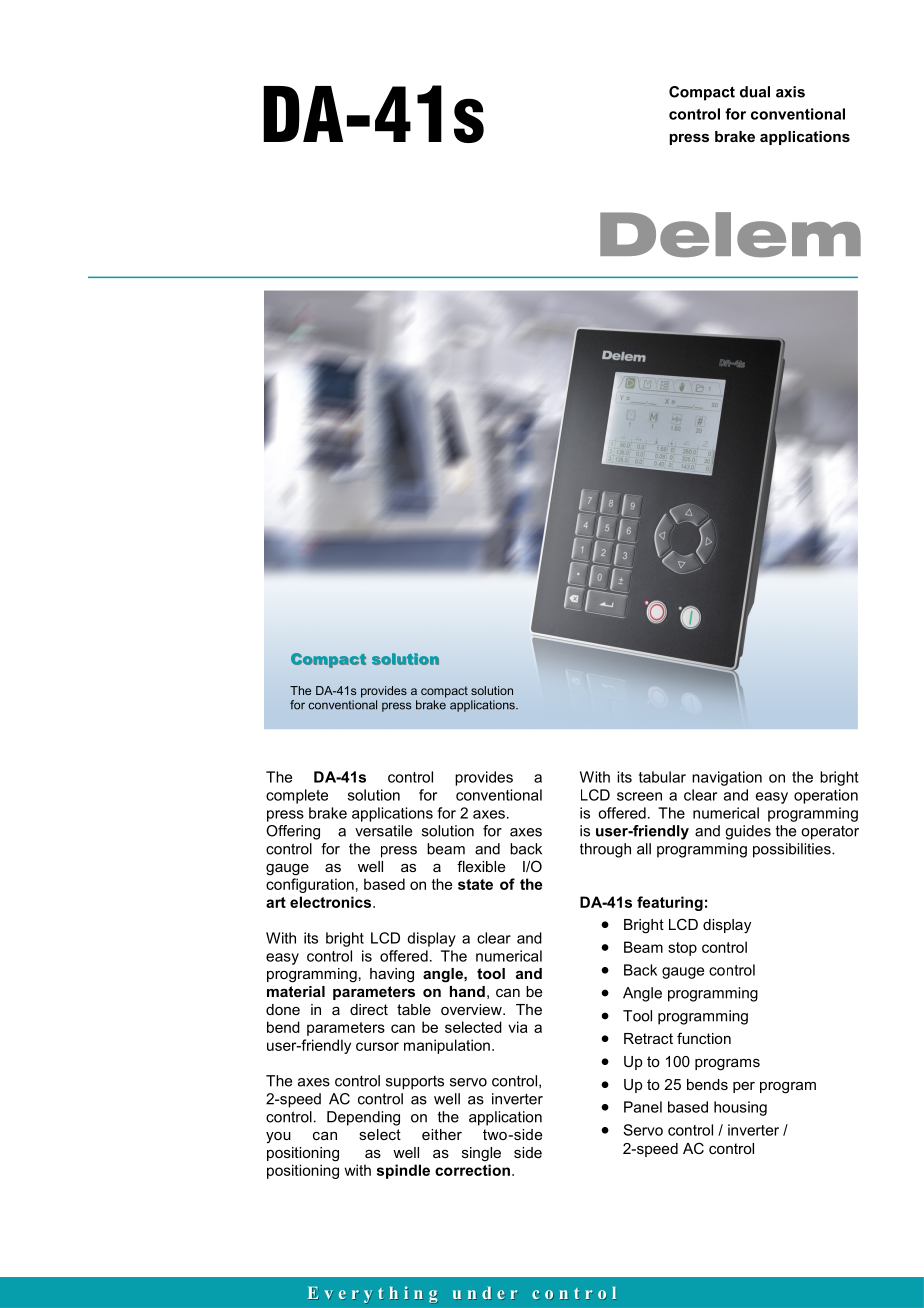 The width and height of the screenshot is (924, 1308). What do you see at coordinates (727, 778) in the screenshot?
I see `navigation` at bounding box center [727, 778].
